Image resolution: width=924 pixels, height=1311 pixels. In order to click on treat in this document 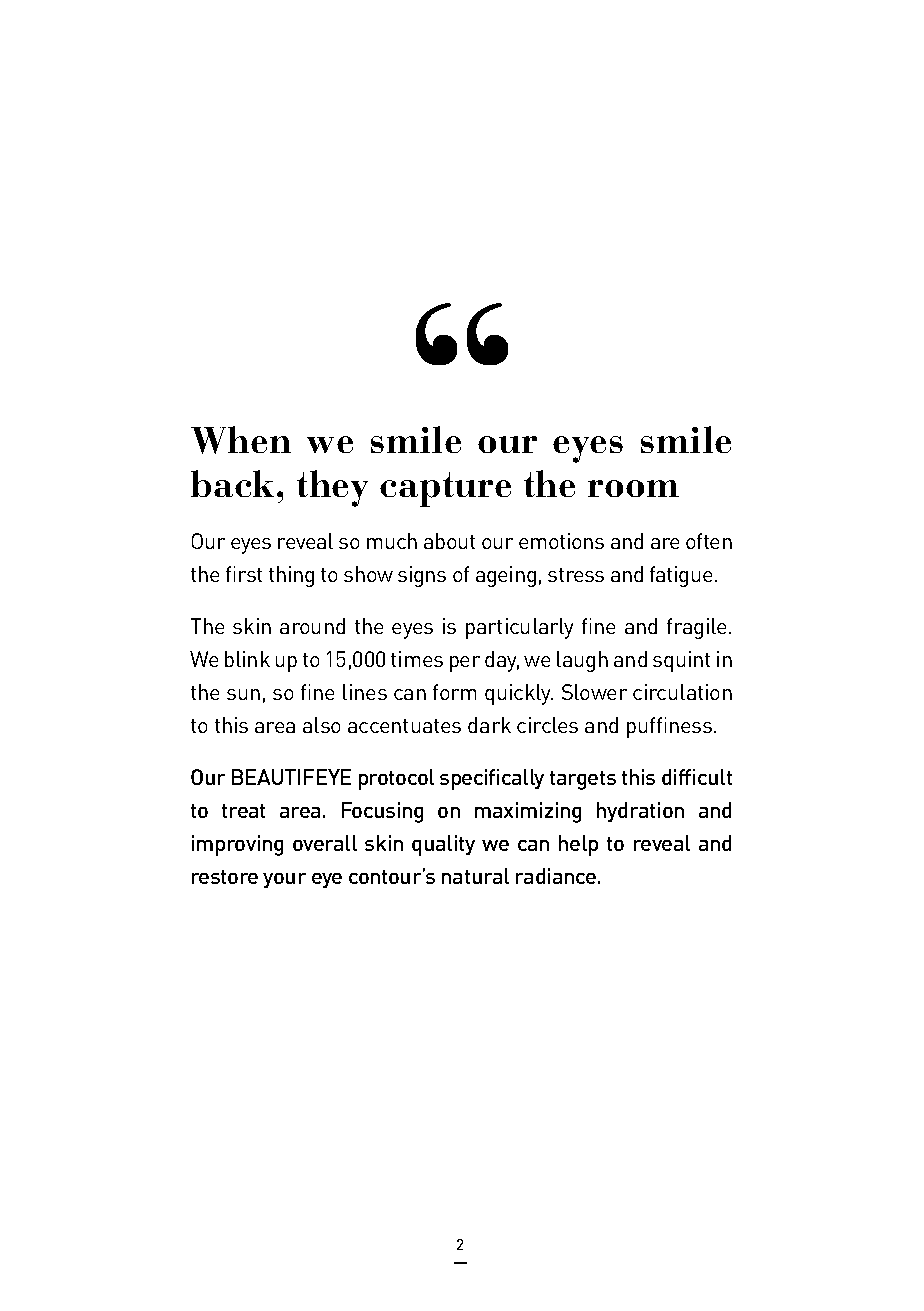, I will do `click(243, 811)`.
